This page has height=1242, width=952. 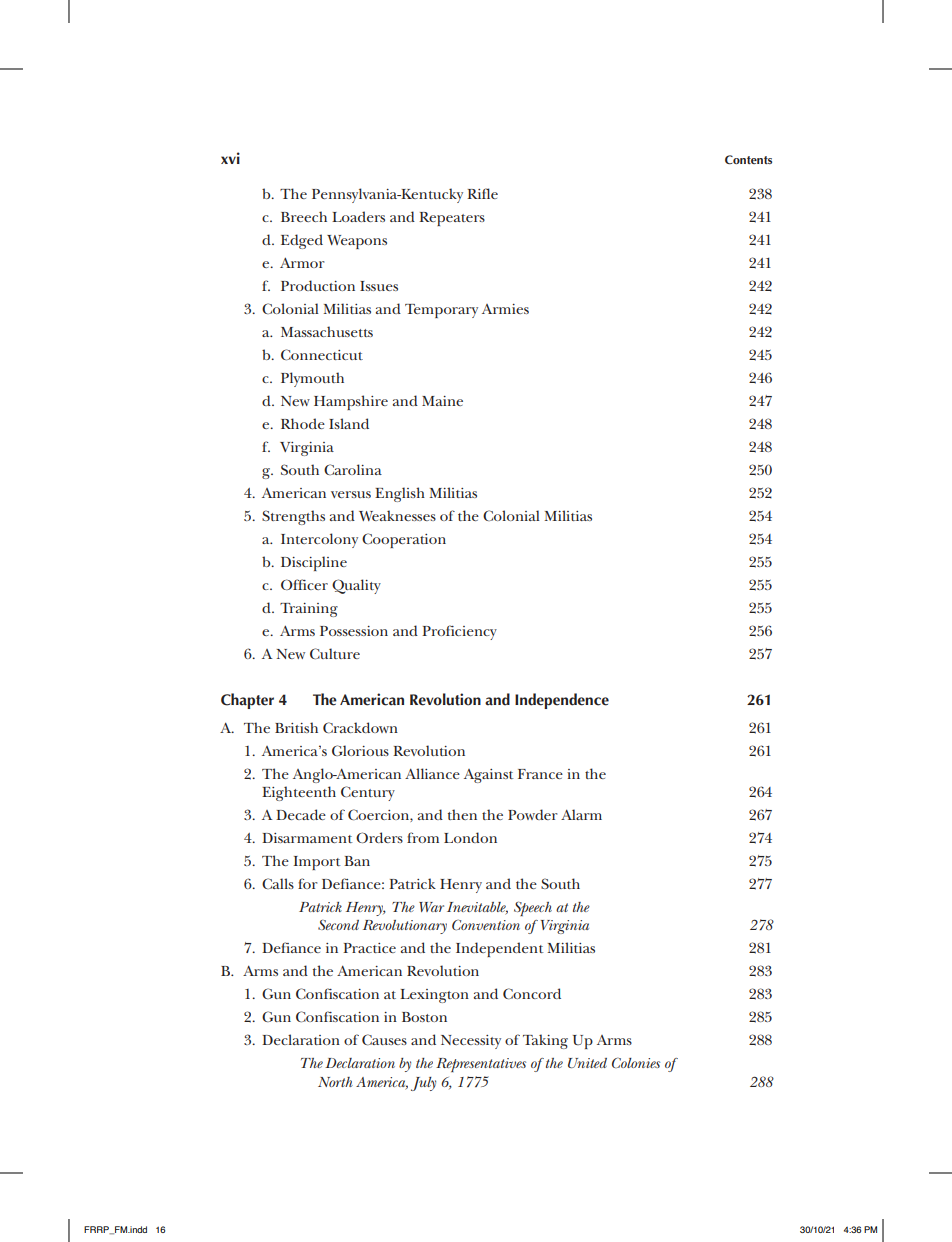 I want to click on Alliance, so click(x=432, y=773).
